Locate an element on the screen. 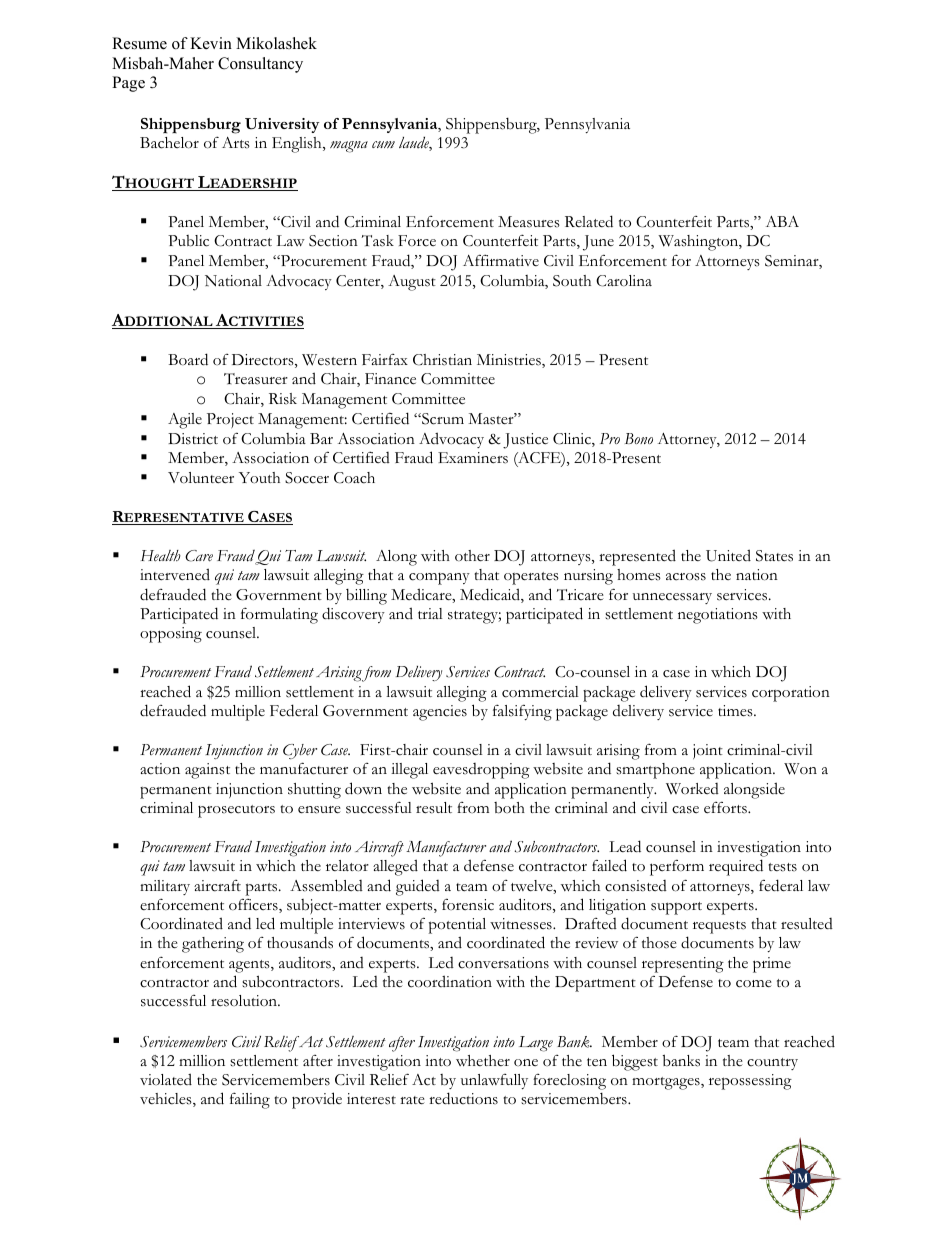 The width and height of the screenshot is (952, 1233). agencies is located at coordinates (440, 713).
